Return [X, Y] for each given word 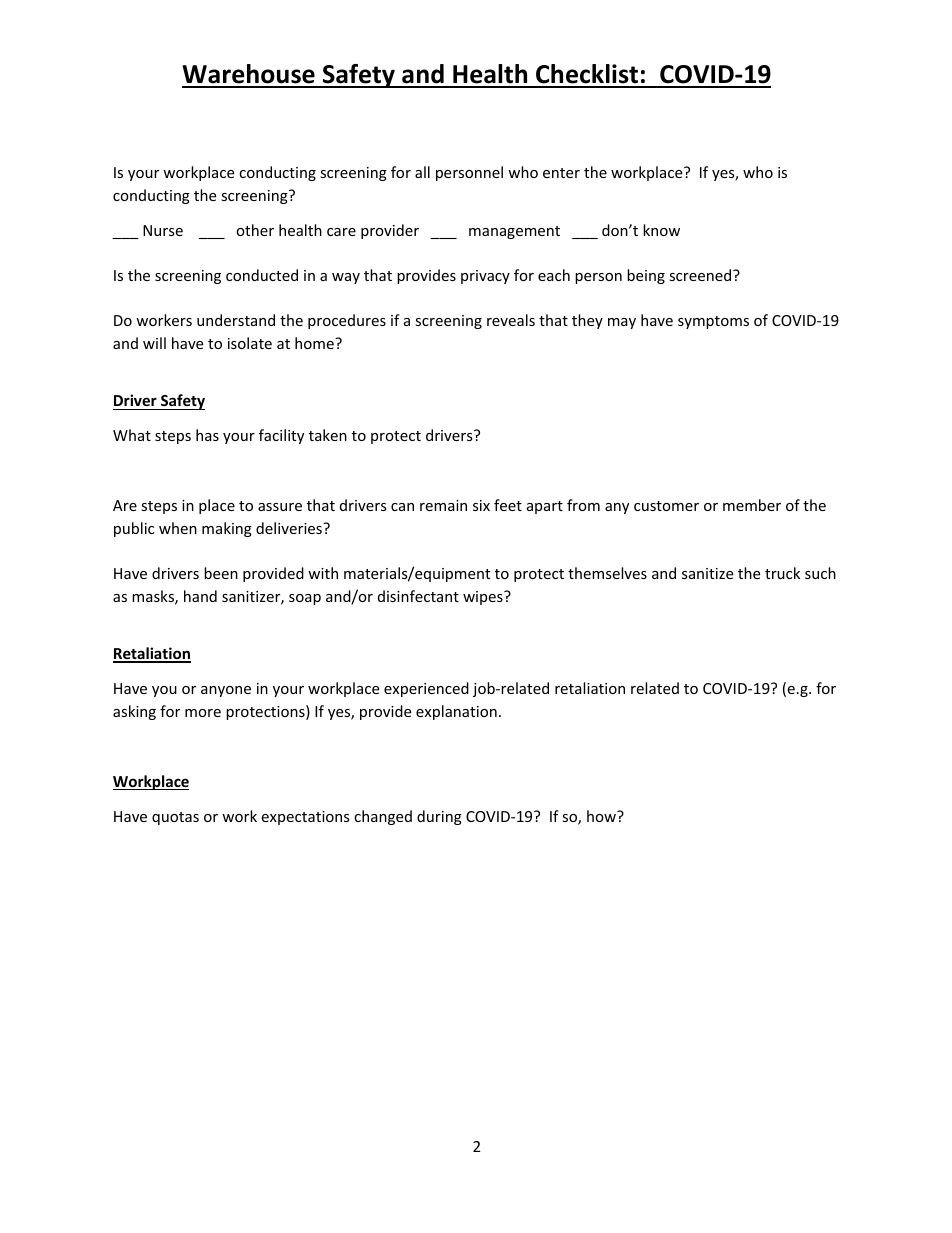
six [481, 505]
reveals [511, 320]
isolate [250, 343]
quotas [175, 818]
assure [280, 507]
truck [782, 573]
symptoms [713, 322]
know [661, 230]
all [422, 172]
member [752, 505]
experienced [426, 689]
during [439, 817]
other [255, 230]
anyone [226, 691]
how [602, 816]
